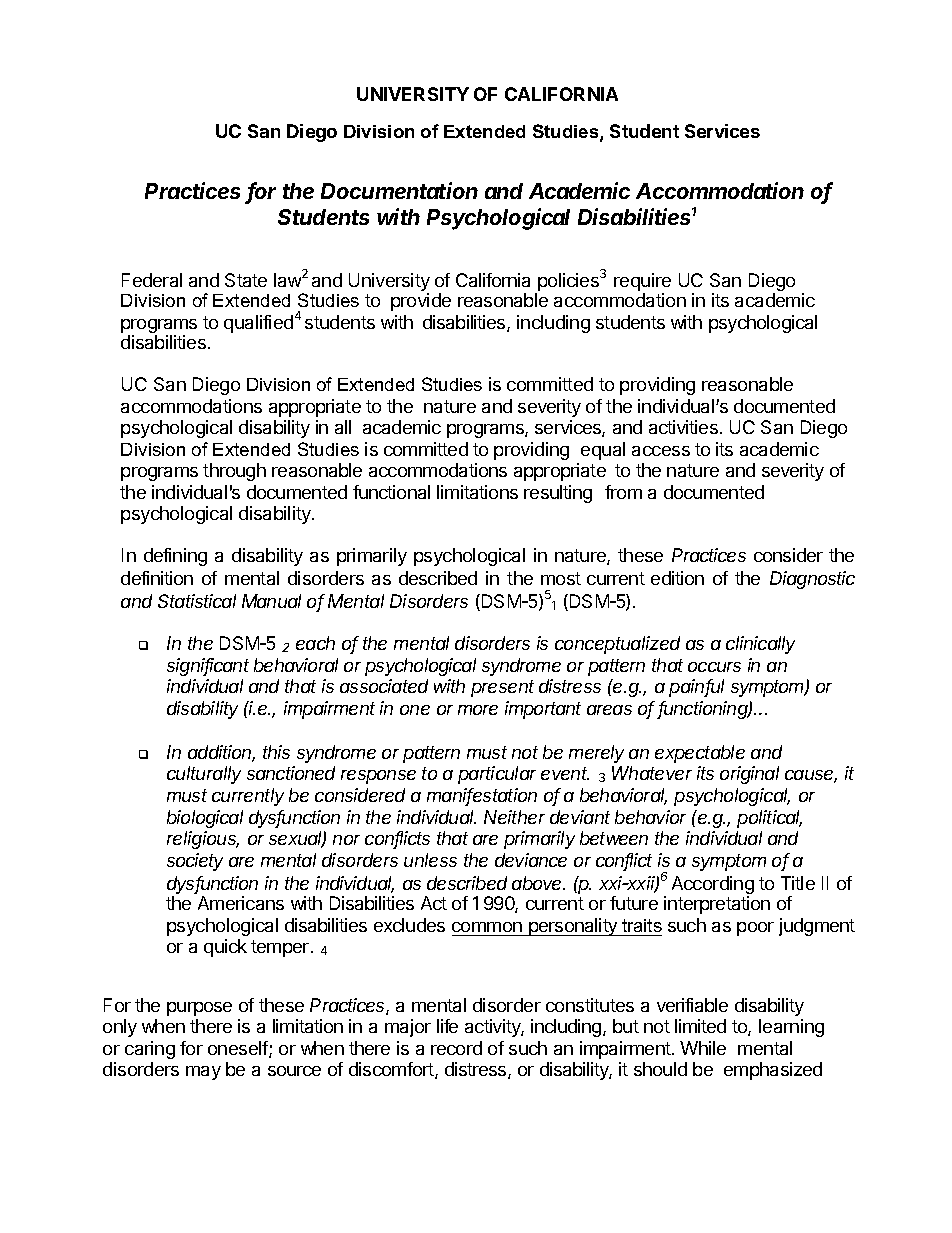 The height and width of the screenshot is (1233, 952). Describe the element at coordinates (456, 1048) in the screenshot. I see `record` at that location.
